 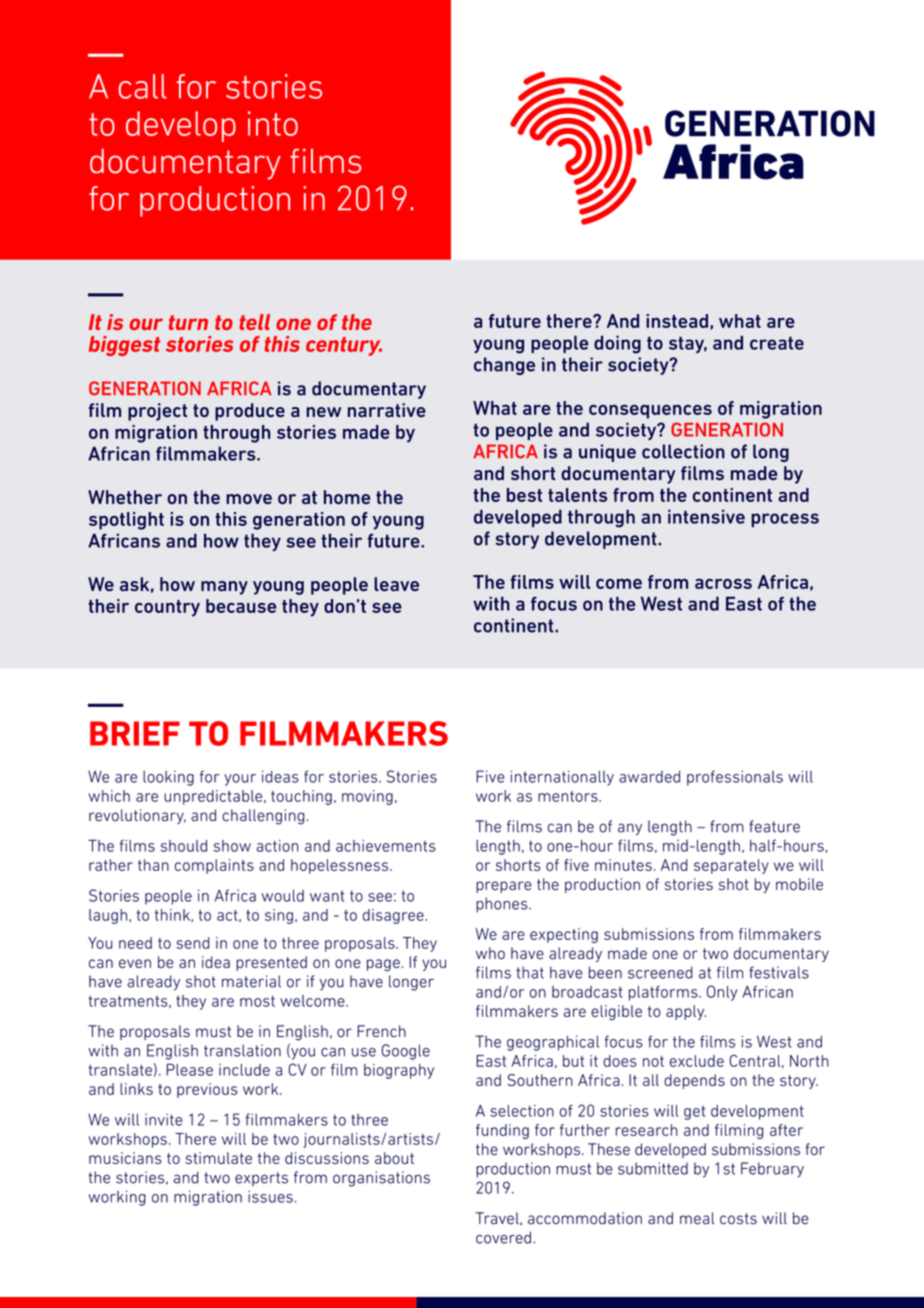 I want to click on leave, so click(x=396, y=584).
